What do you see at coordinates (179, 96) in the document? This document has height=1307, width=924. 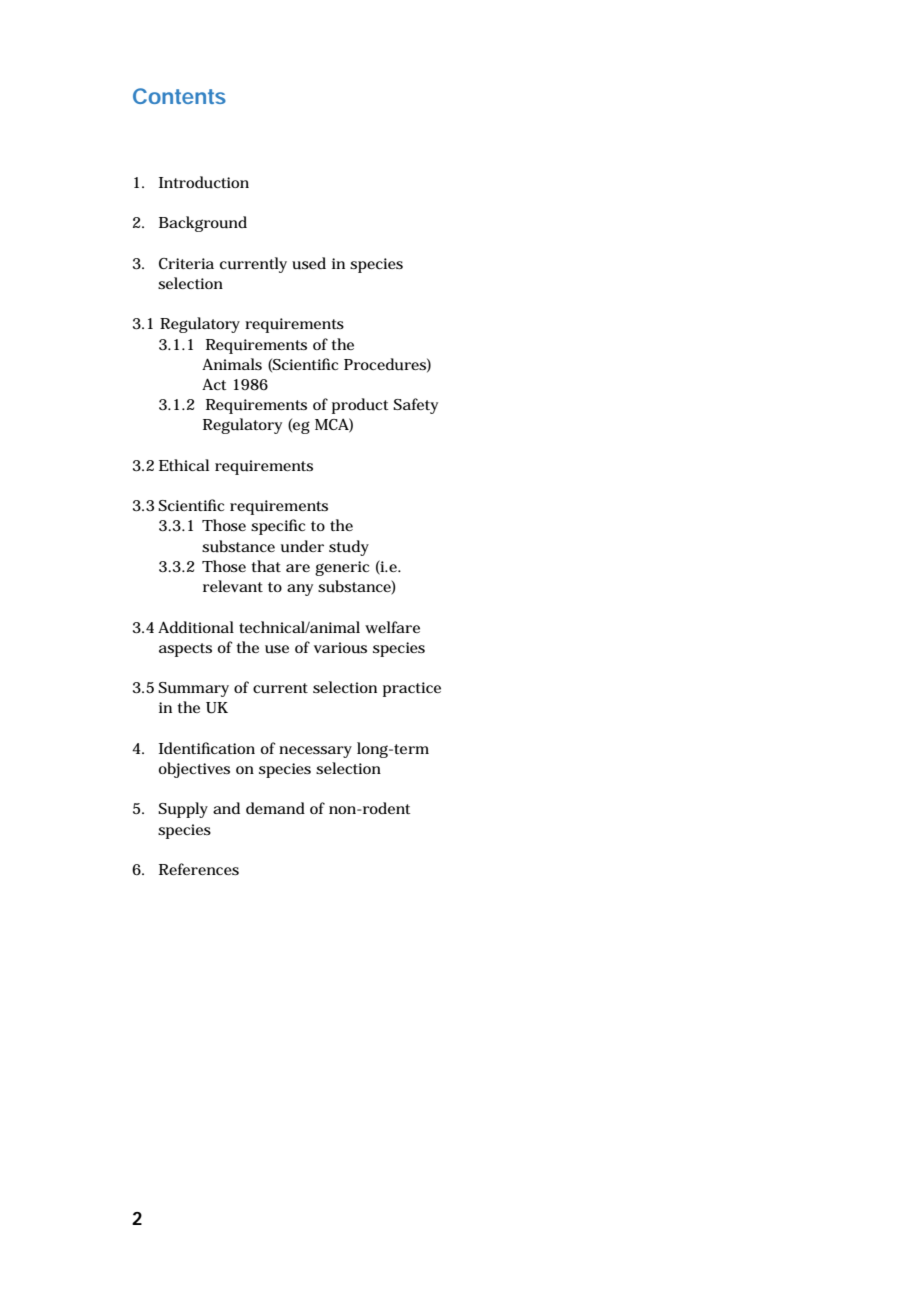 I see `Contents` at bounding box center [179, 96].
